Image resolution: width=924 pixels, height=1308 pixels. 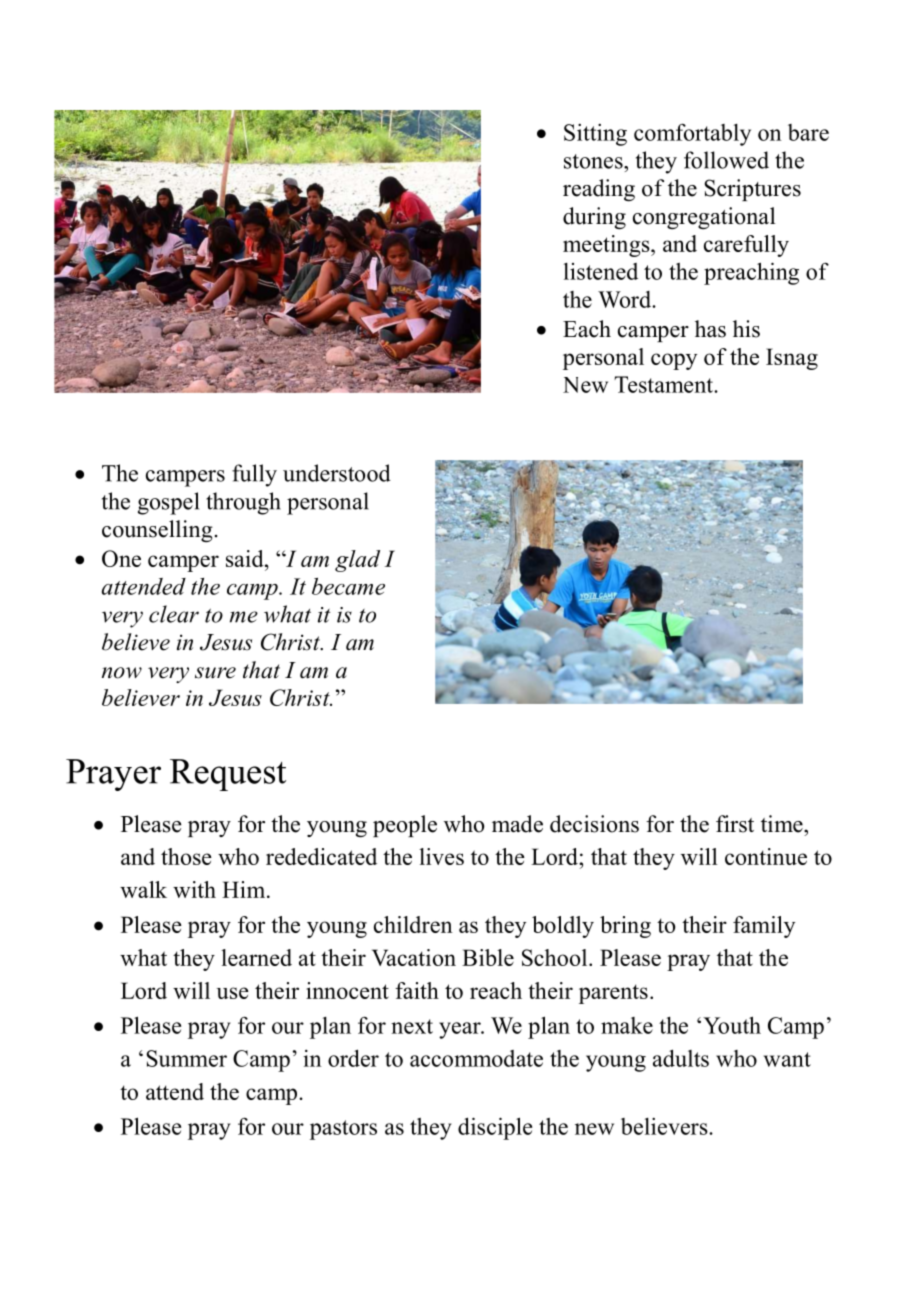 I want to click on disciple, so click(x=495, y=1128).
